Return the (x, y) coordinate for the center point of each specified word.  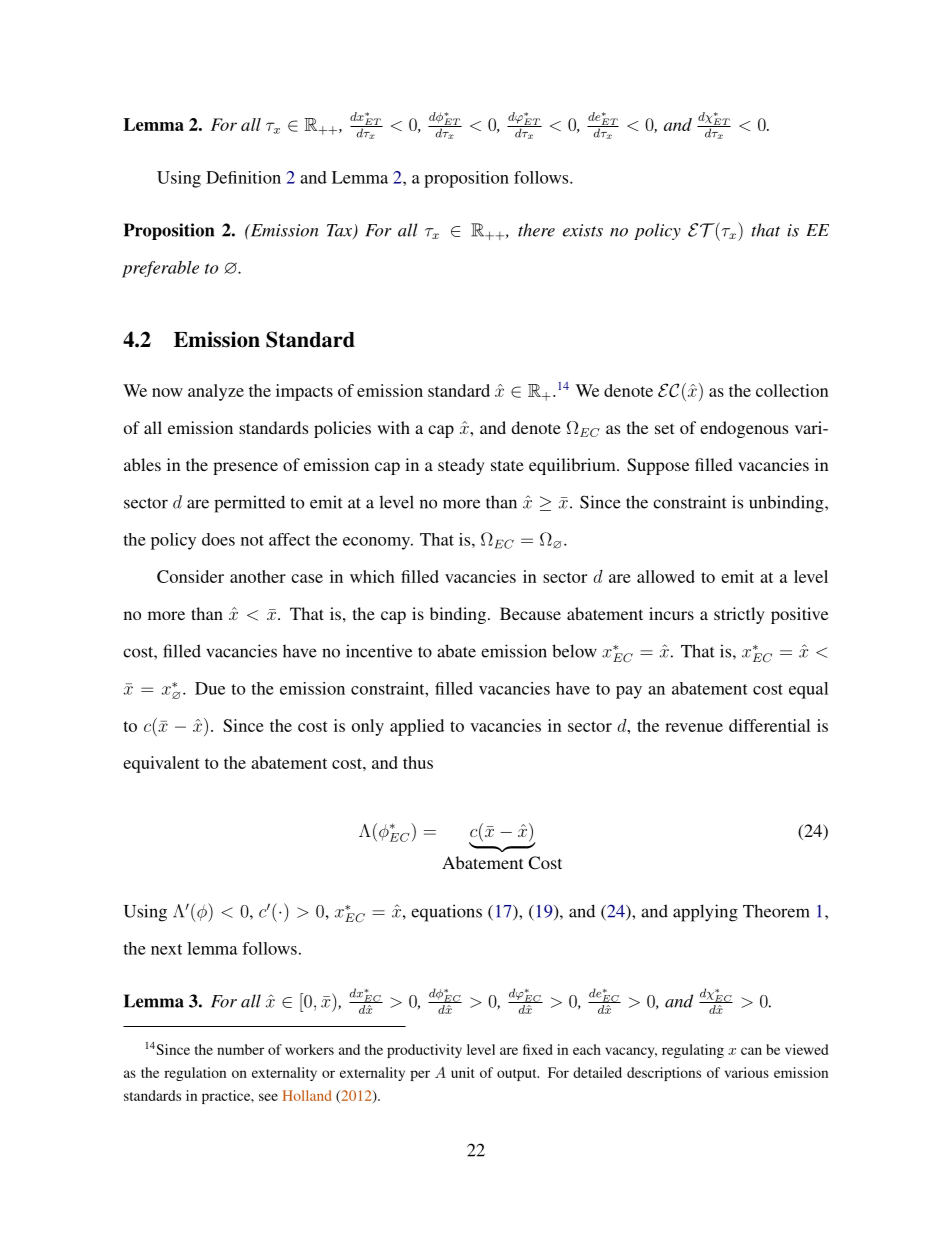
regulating (693, 1051)
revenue (694, 727)
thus (418, 762)
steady (461, 466)
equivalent (161, 764)
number (240, 1049)
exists (583, 230)
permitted (249, 504)
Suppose (658, 466)
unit (462, 1072)
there (536, 230)
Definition (243, 177)
